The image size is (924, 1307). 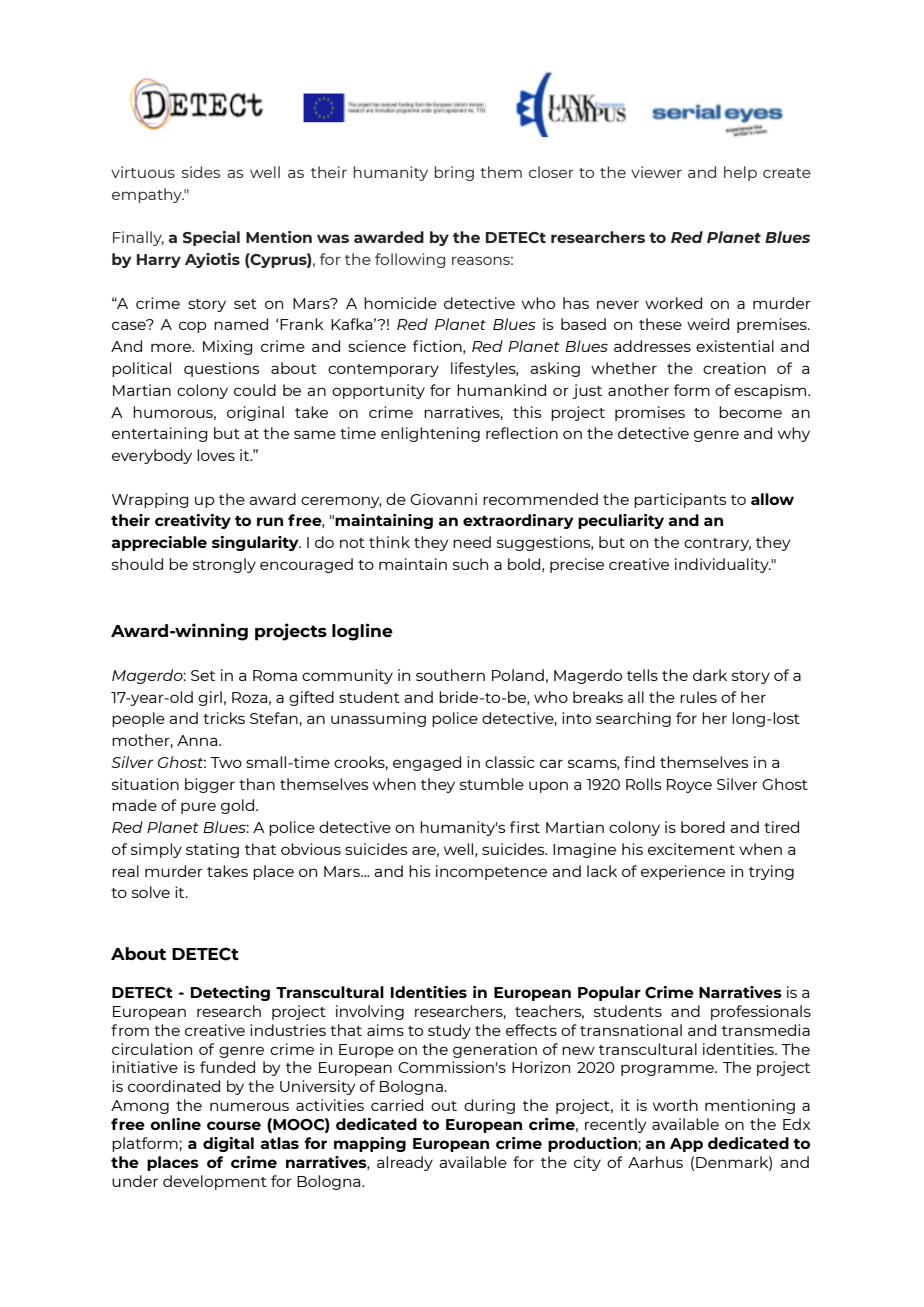 I want to click on digital, so click(x=228, y=1144).
